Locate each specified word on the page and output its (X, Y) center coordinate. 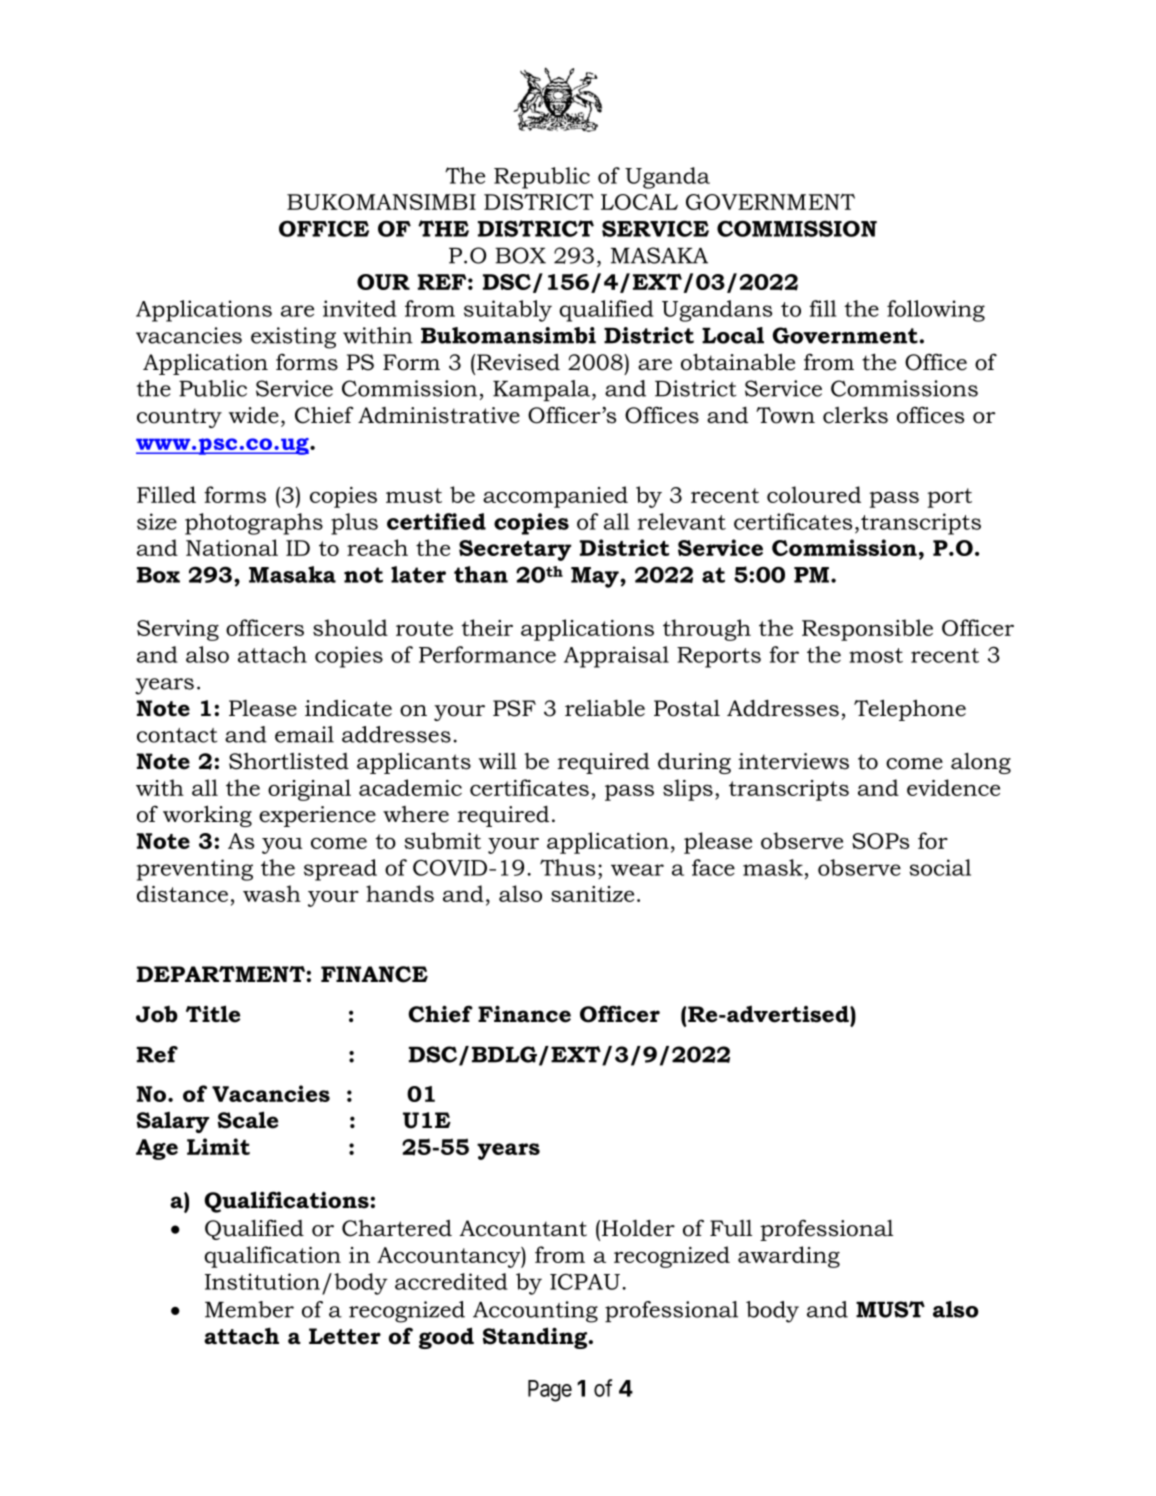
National (232, 547)
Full (731, 1228)
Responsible (867, 630)
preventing (195, 870)
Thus (567, 867)
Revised (518, 362)
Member (249, 1309)
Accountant (523, 1228)
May (596, 577)
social (940, 867)
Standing (536, 1338)
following (936, 311)
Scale (248, 1120)
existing (293, 338)
